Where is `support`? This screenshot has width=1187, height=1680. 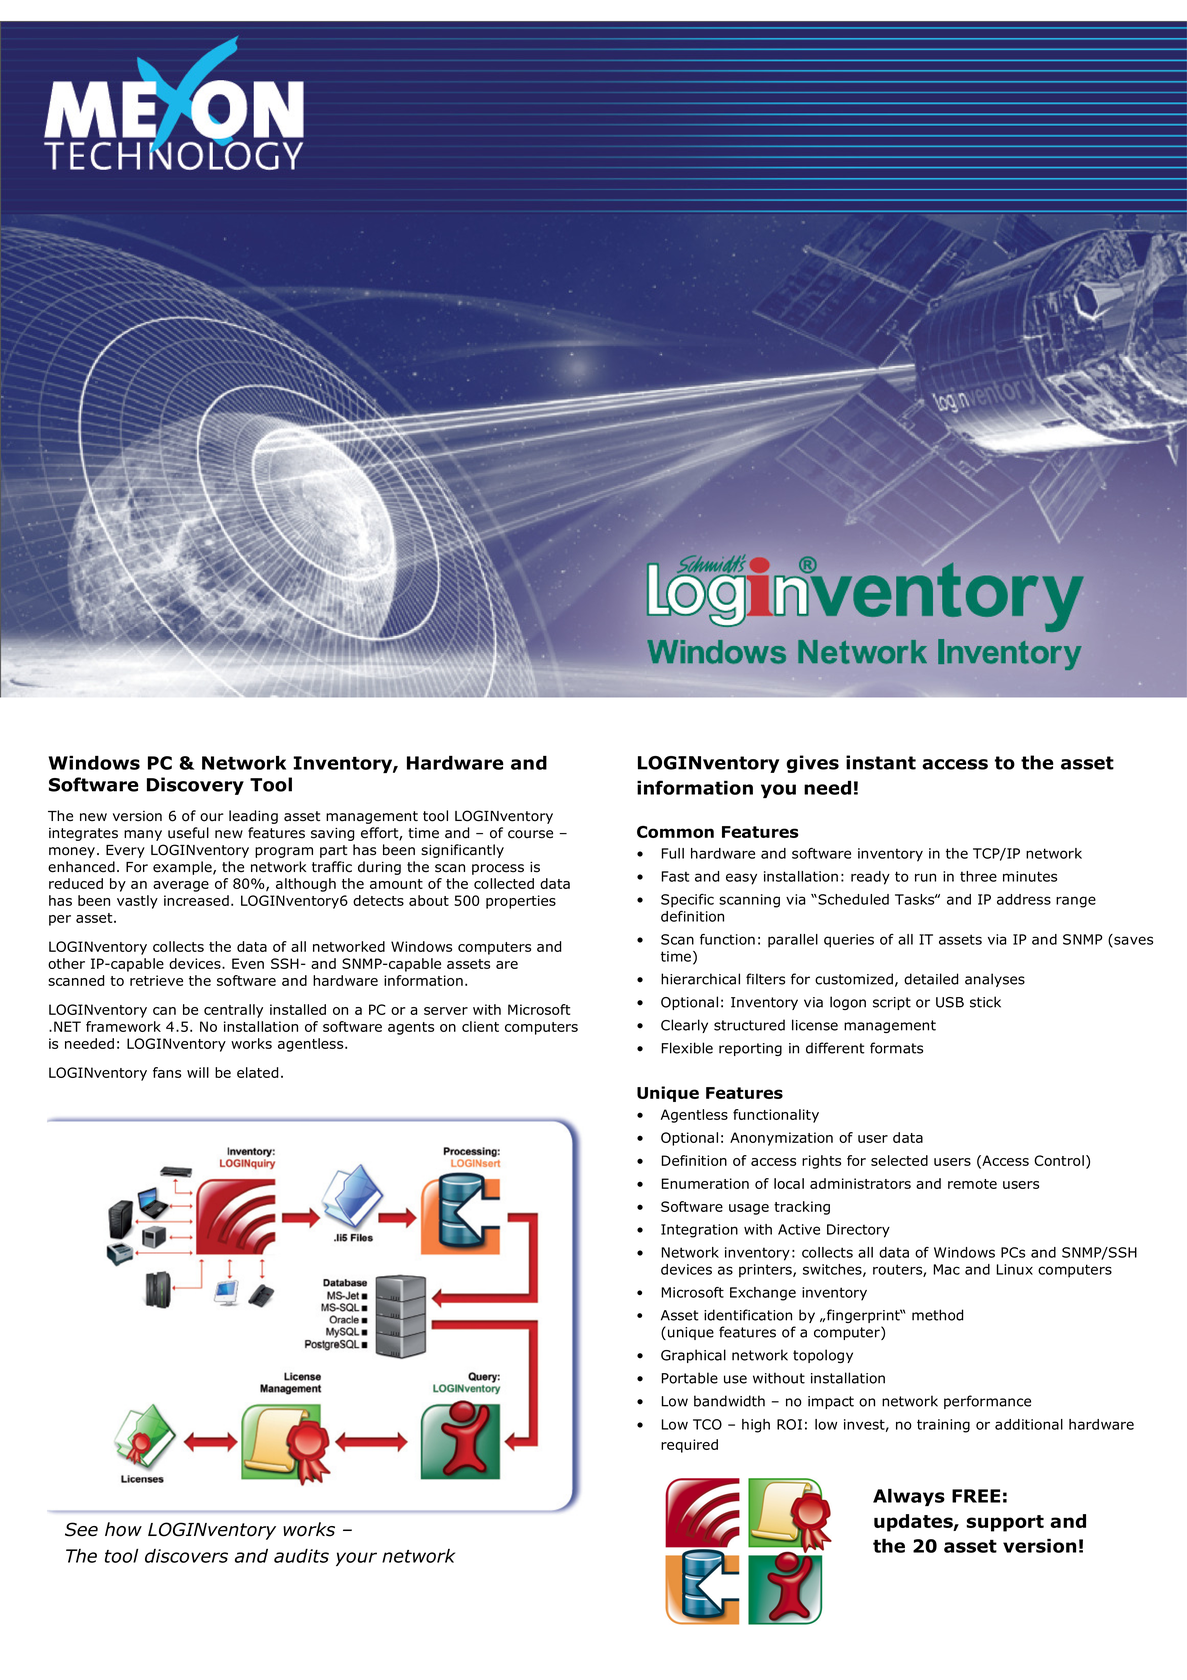
support is located at coordinates (1005, 1523).
